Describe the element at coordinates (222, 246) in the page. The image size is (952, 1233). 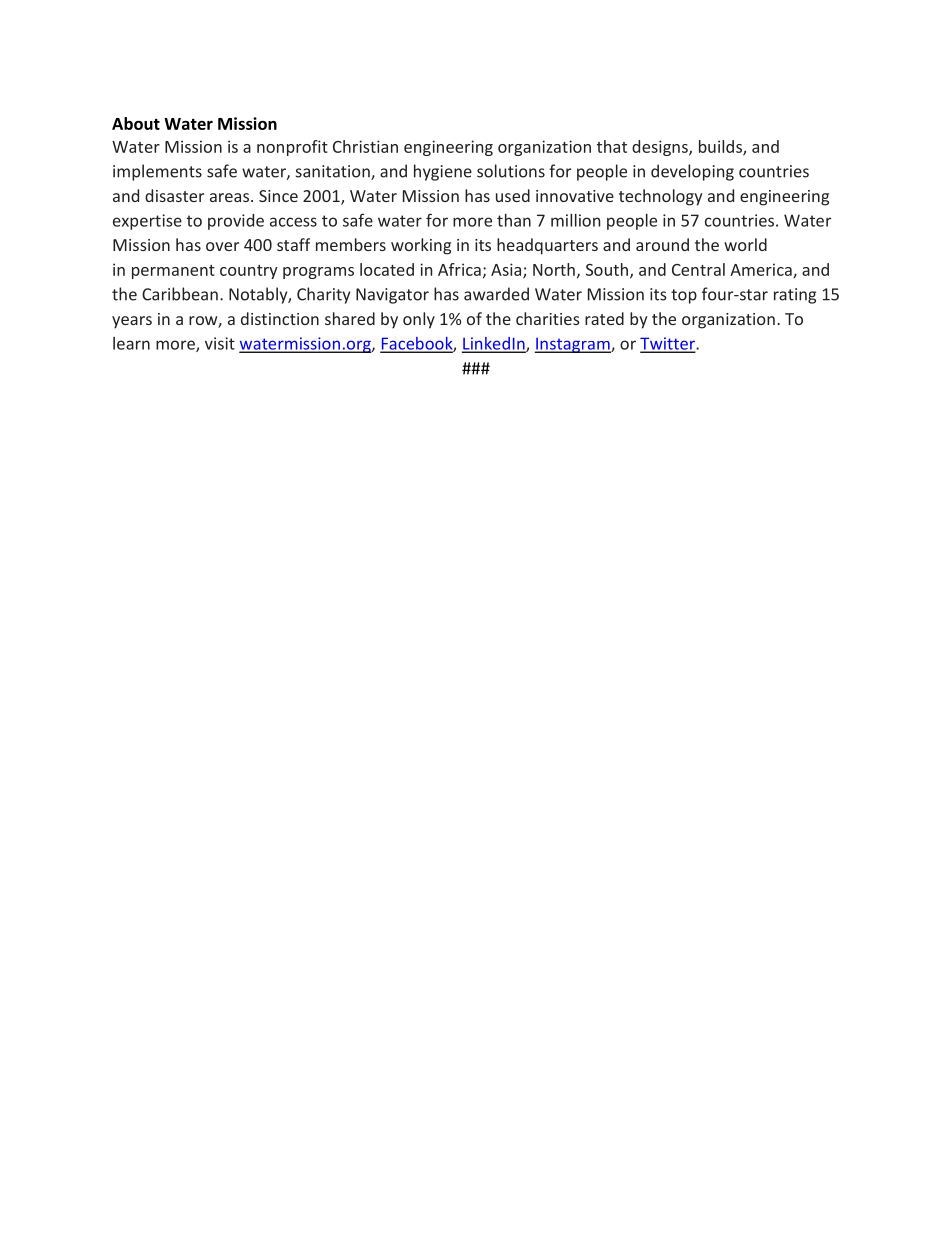
I see `over` at that location.
